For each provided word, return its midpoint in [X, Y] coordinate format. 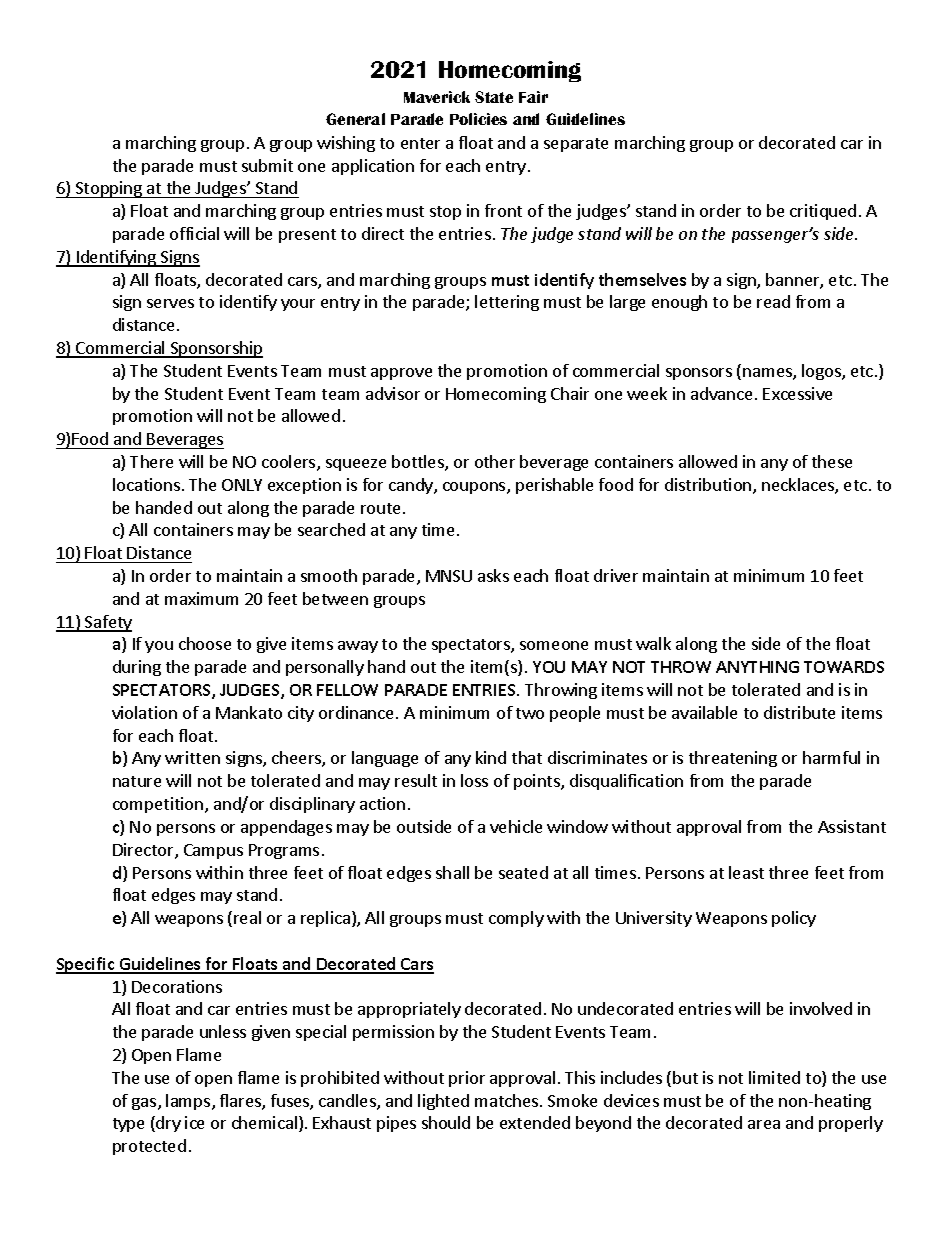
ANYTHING [757, 667]
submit [267, 165]
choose [205, 643]
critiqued [823, 212]
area [764, 1124]
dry [167, 1124]
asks [493, 575]
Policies [478, 119]
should [446, 1122]
